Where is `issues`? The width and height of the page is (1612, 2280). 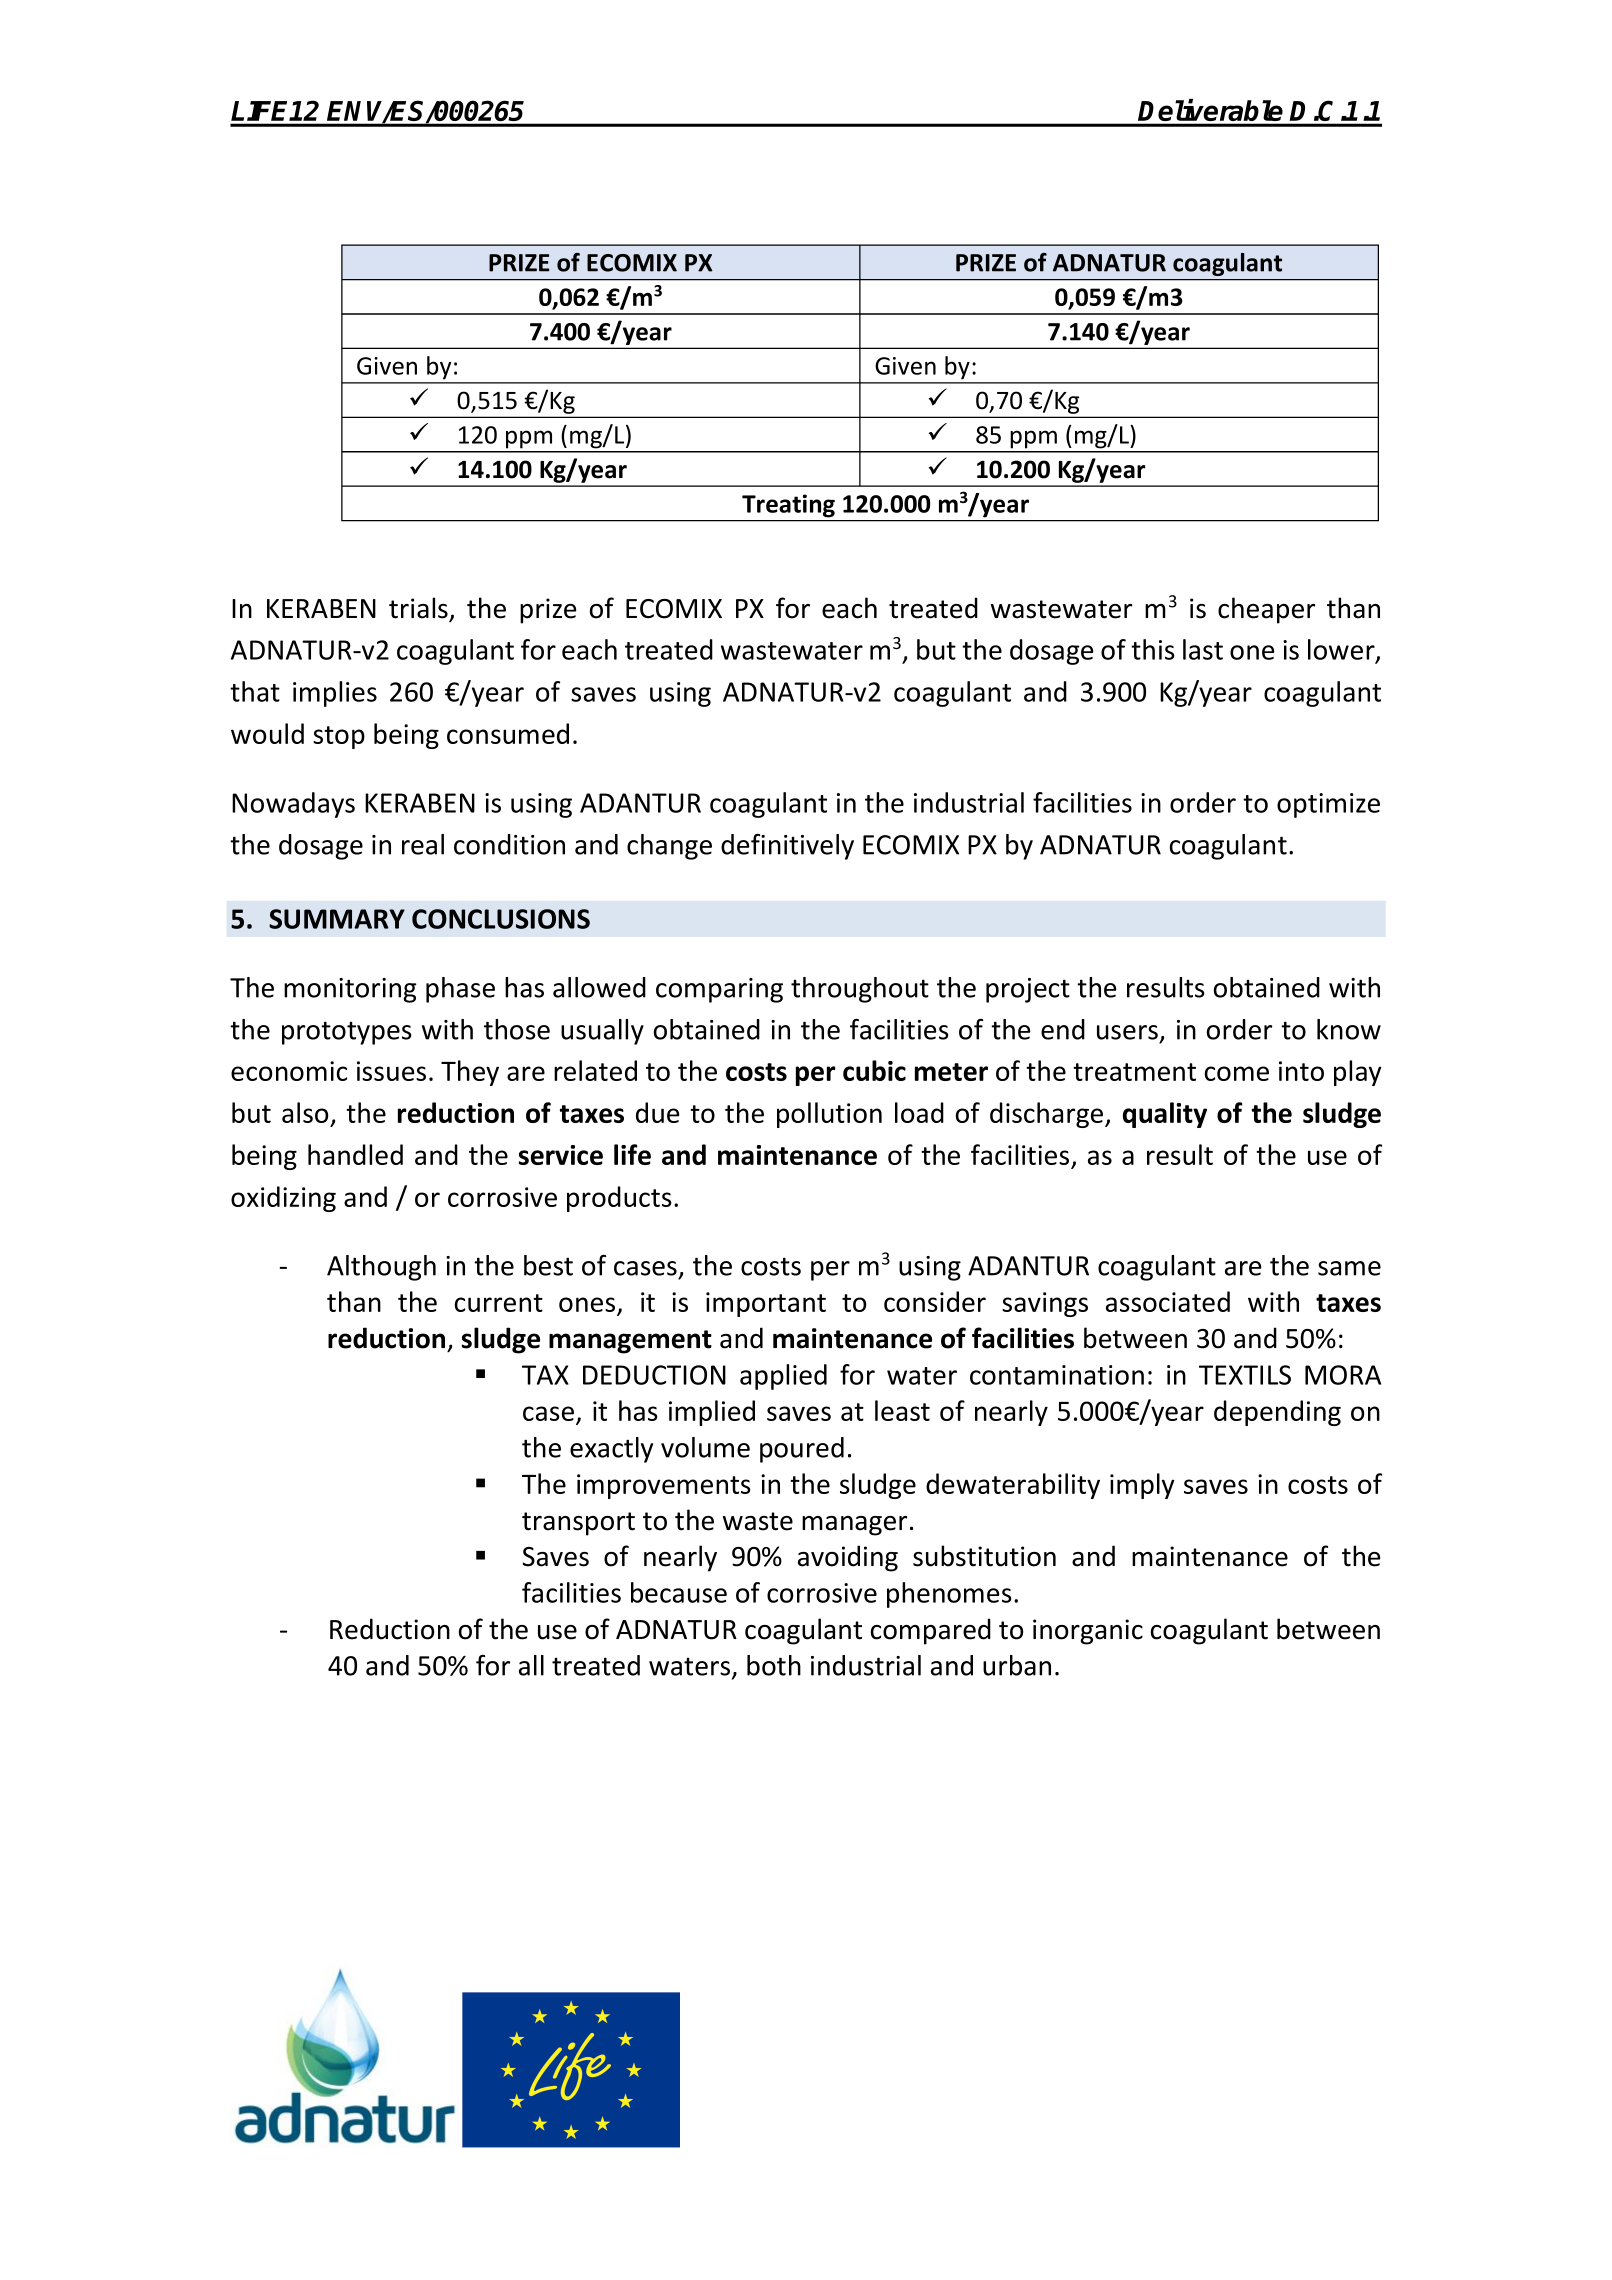 issues is located at coordinates (391, 1071).
